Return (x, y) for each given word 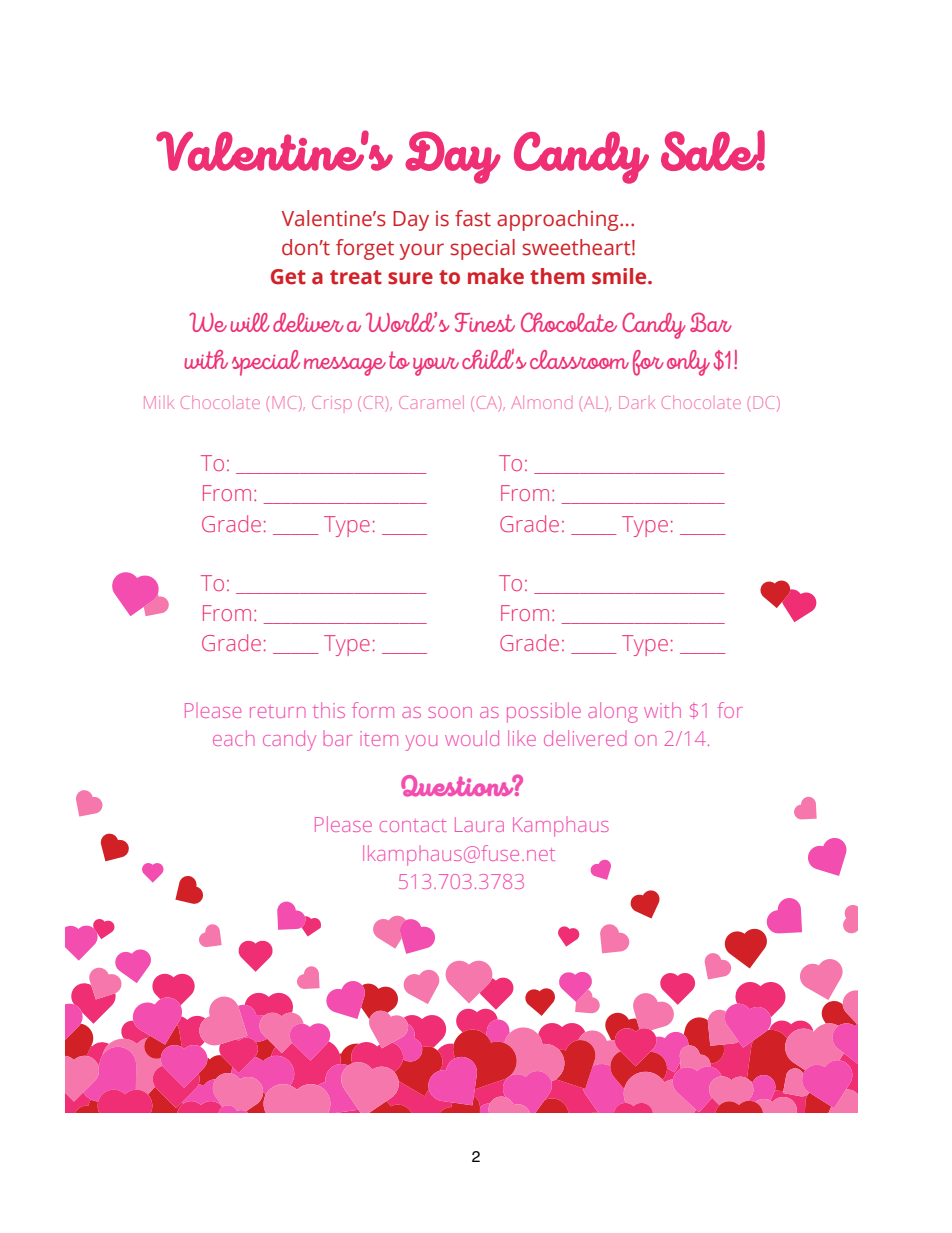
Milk (159, 402)
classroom (579, 359)
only (688, 363)
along (613, 712)
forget (365, 249)
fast (473, 218)
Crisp (332, 402)
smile (620, 276)
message (345, 366)
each (234, 738)
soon (450, 712)
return (278, 711)
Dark (637, 402)
